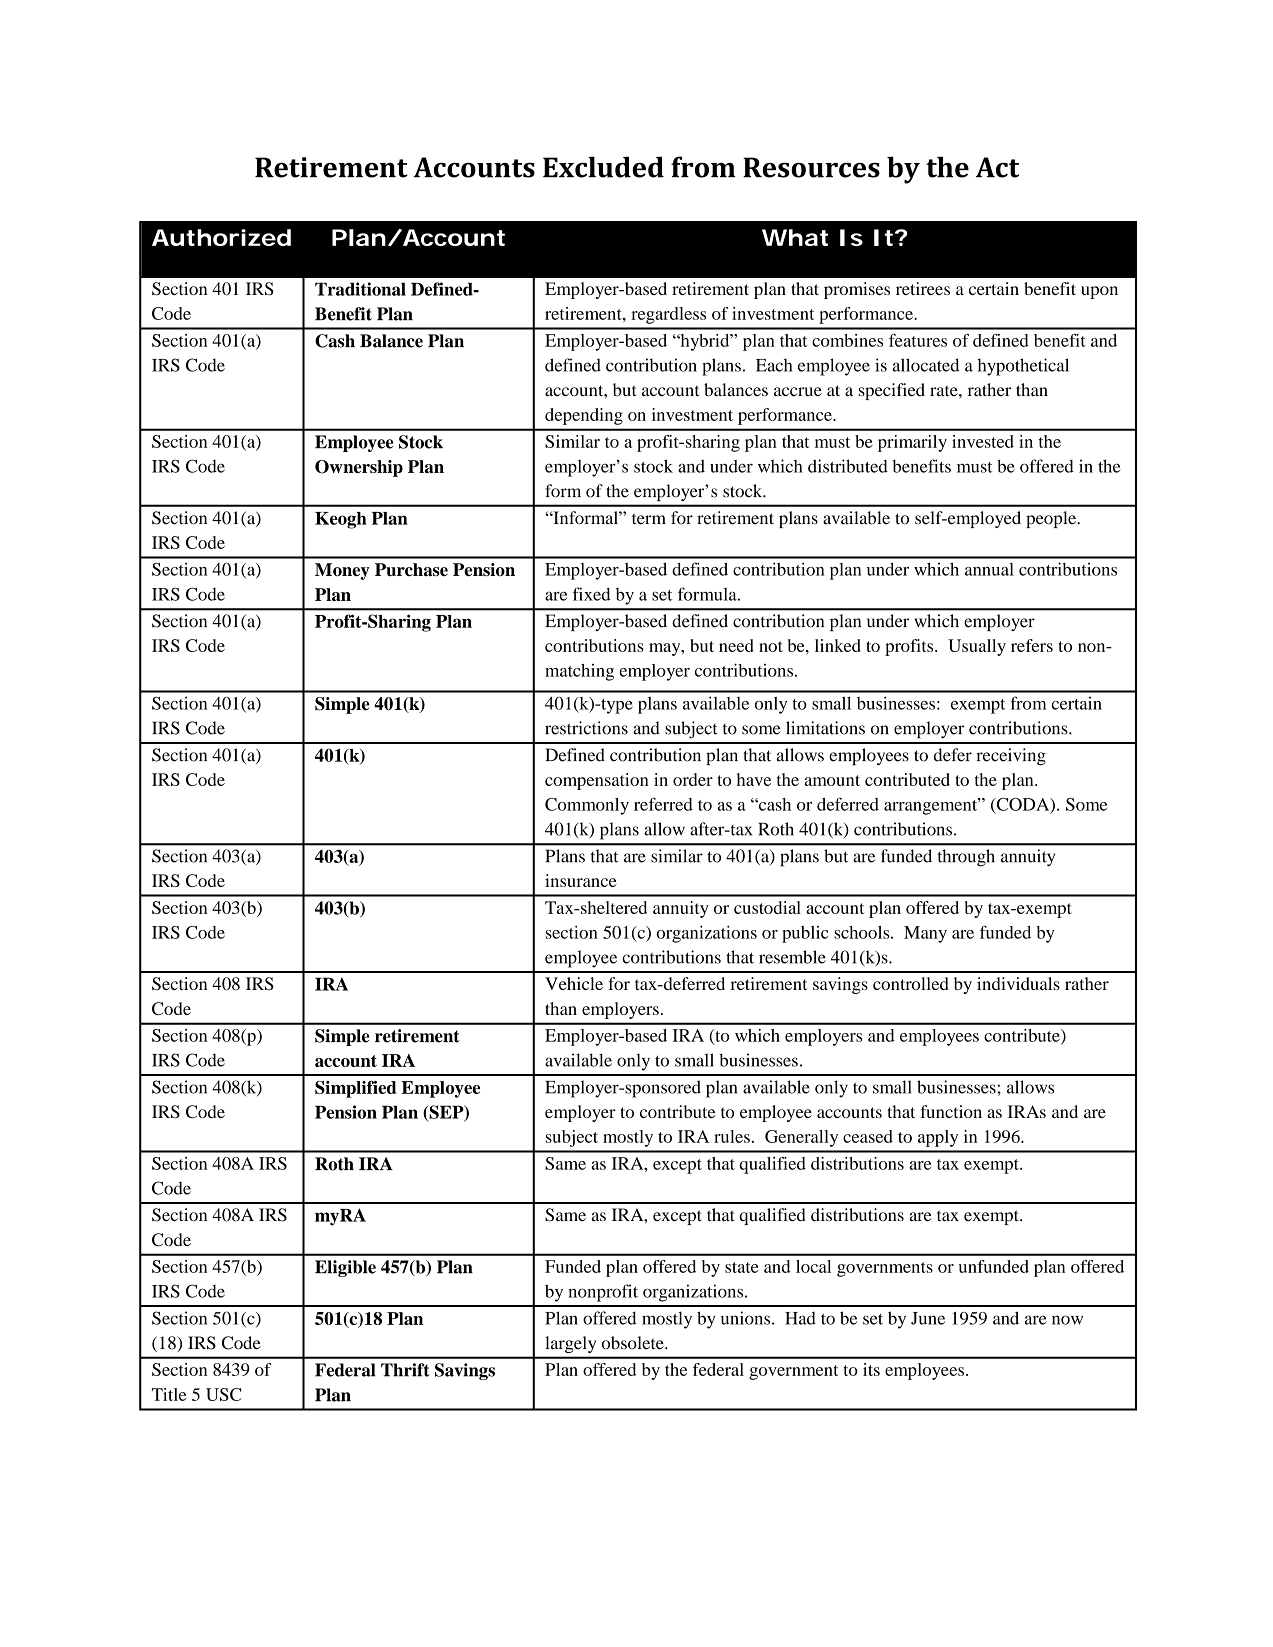 The width and height of the document is (1273, 1647). What do you see at coordinates (989, 569) in the document?
I see `annual` at bounding box center [989, 569].
